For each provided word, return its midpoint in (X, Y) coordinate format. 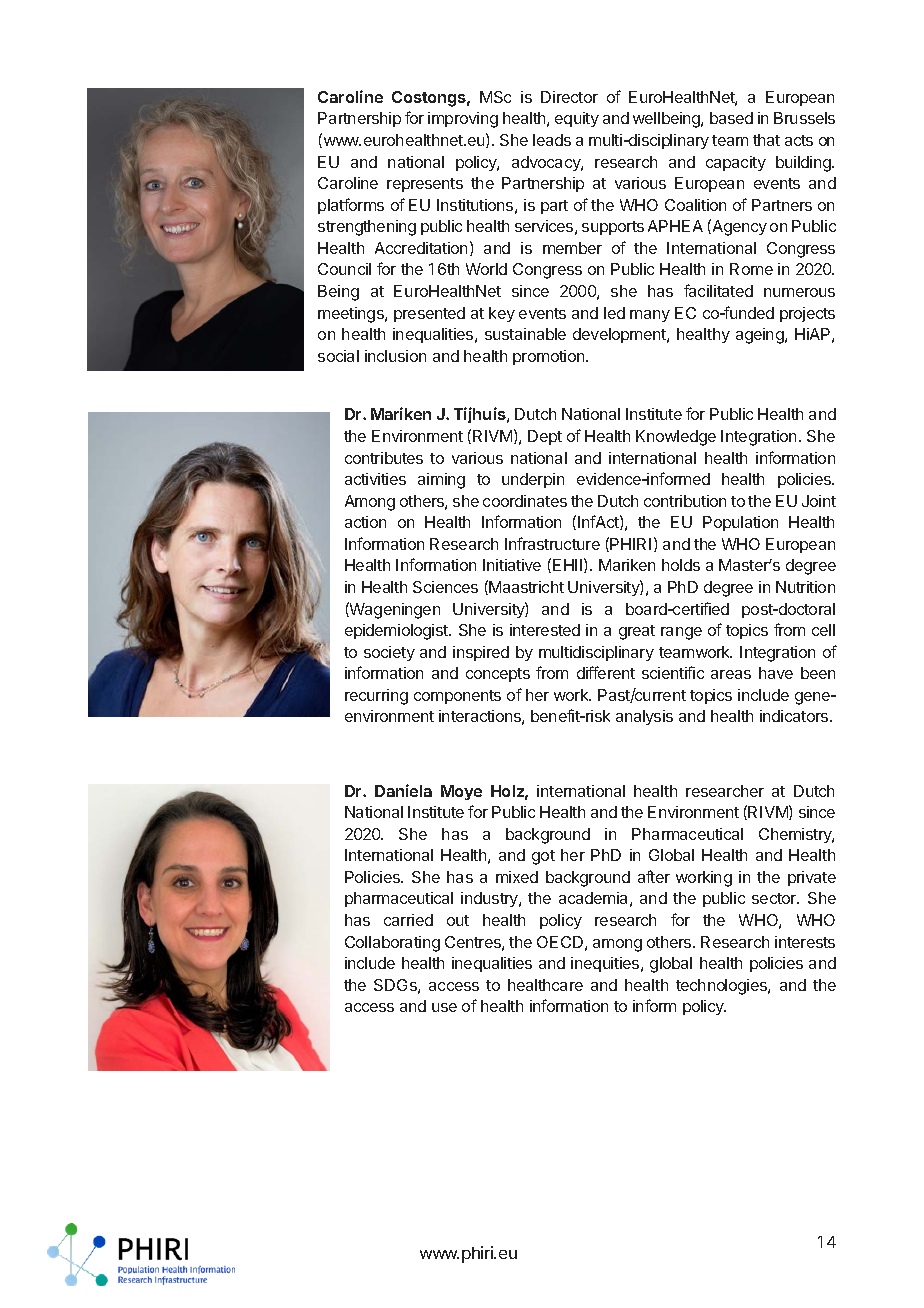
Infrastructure (552, 543)
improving (463, 120)
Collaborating (392, 944)
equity (577, 119)
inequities (606, 964)
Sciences (445, 587)
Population (740, 523)
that (766, 140)
